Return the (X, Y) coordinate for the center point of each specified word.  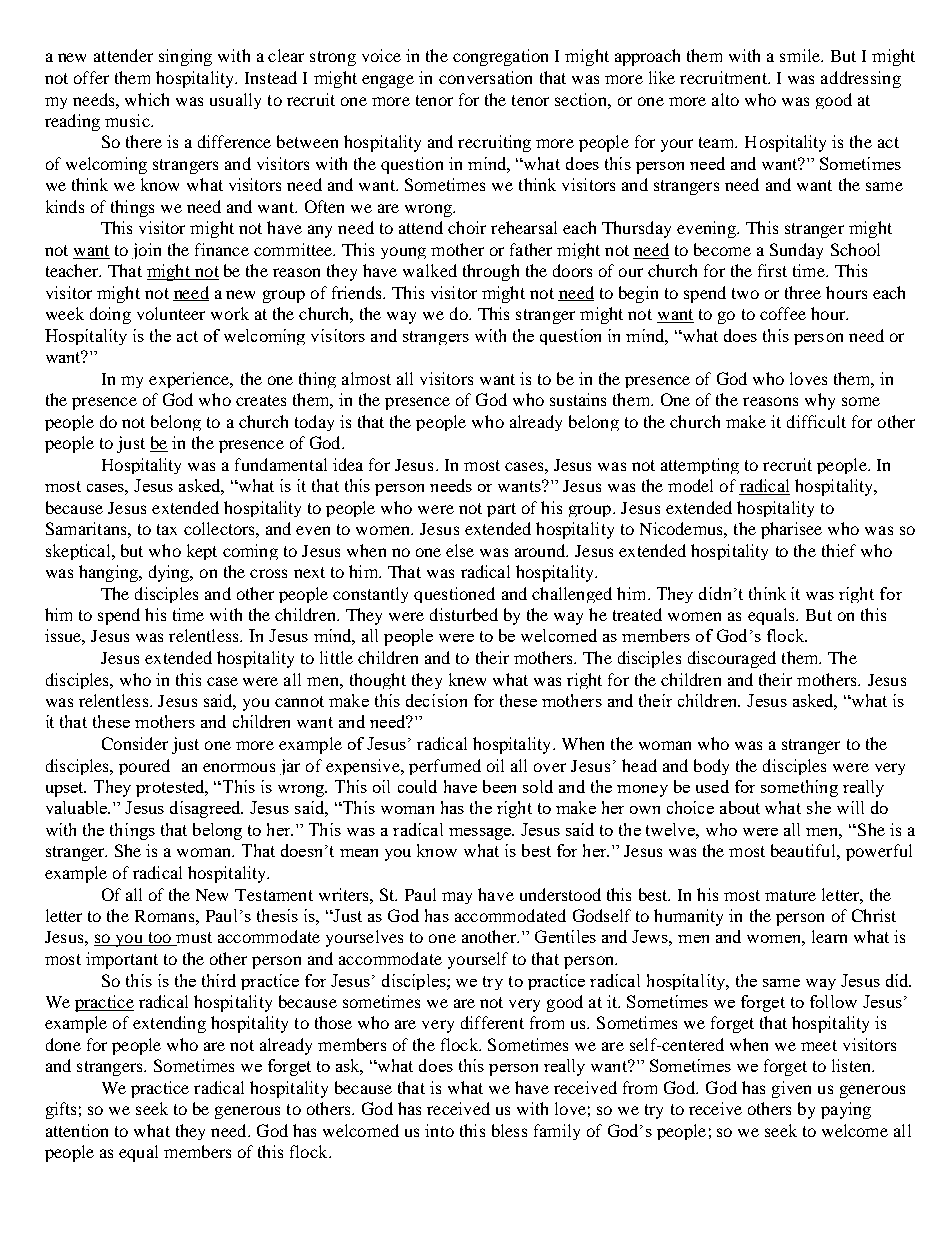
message (481, 834)
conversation (485, 77)
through (491, 272)
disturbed (464, 614)
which (147, 99)
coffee (783, 313)
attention (77, 1130)
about (740, 807)
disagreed (206, 809)
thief (839, 550)
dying (170, 573)
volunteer (171, 313)
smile (801, 55)
